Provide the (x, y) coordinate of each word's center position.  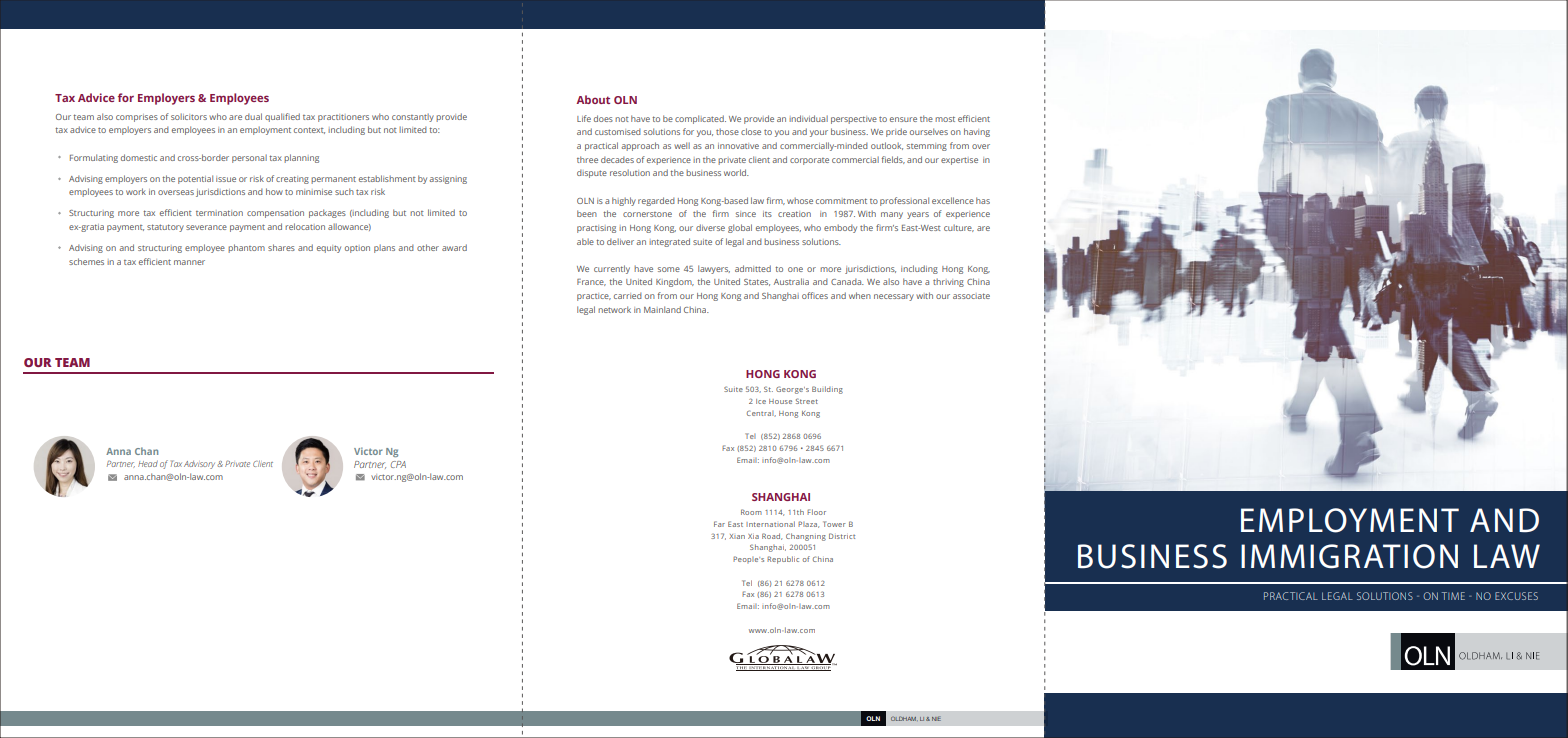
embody (840, 228)
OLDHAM (904, 718)
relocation (305, 226)
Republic (783, 560)
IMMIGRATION (1349, 556)
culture (959, 228)
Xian (737, 536)
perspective (854, 120)
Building (827, 390)
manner (189, 262)
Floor (816, 512)
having (977, 132)
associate (971, 296)
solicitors (189, 116)
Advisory (201, 465)
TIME (1453, 596)
